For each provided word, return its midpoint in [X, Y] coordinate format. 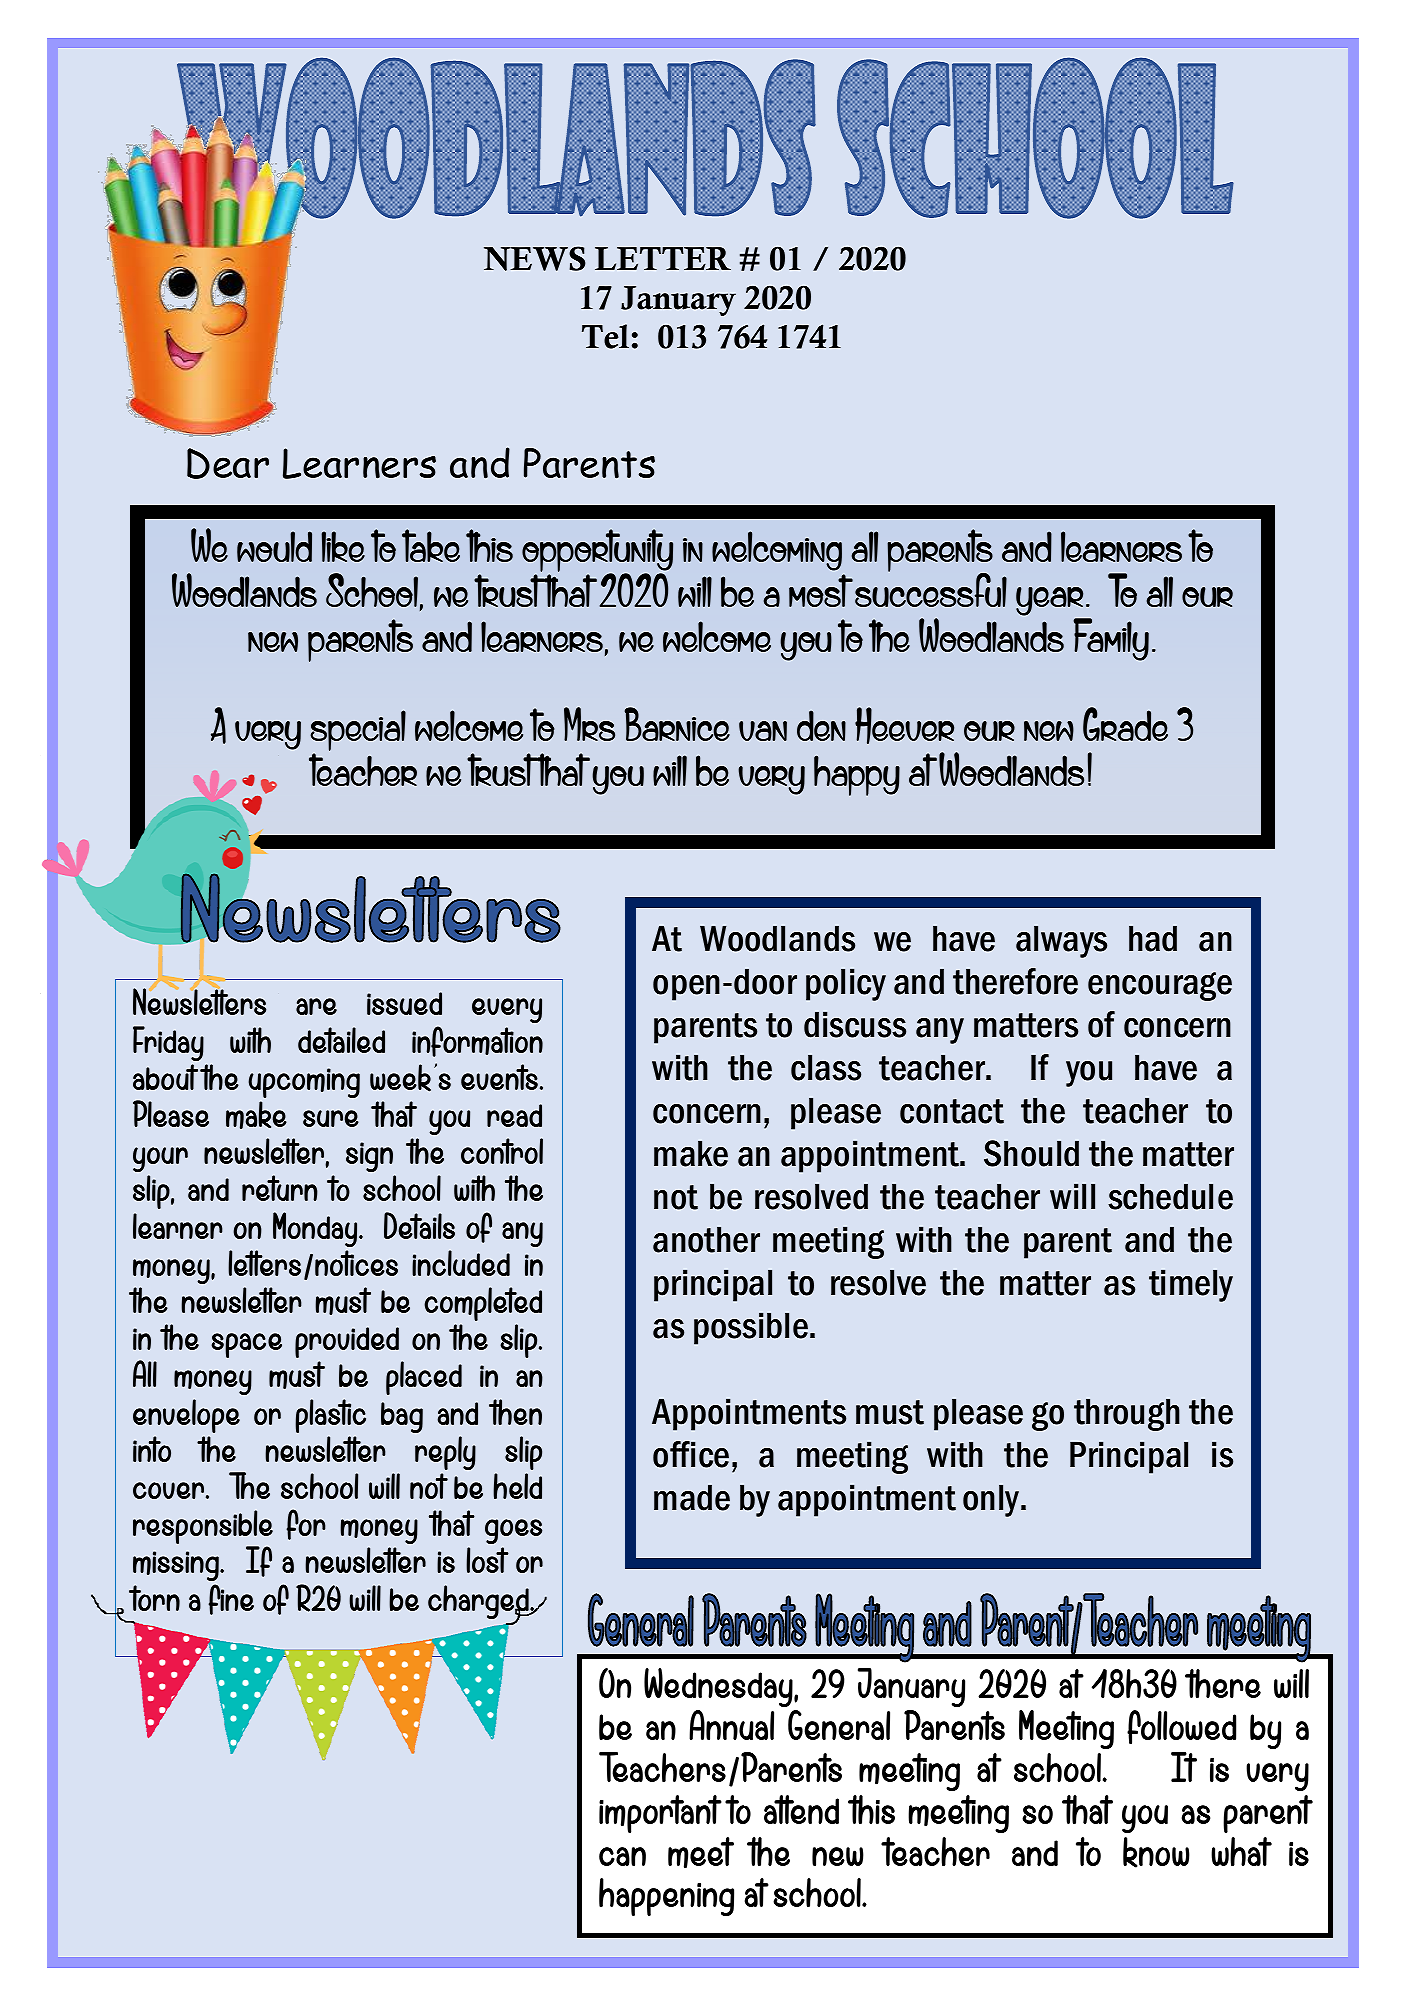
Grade [1125, 724]
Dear [228, 463]
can [622, 1856]
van [763, 731]
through [1127, 1415]
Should [1031, 1153]
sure [331, 1118]
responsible [203, 1528]
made [692, 1498]
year [1049, 601]
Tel [605, 336]
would [274, 546]
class [826, 1068]
